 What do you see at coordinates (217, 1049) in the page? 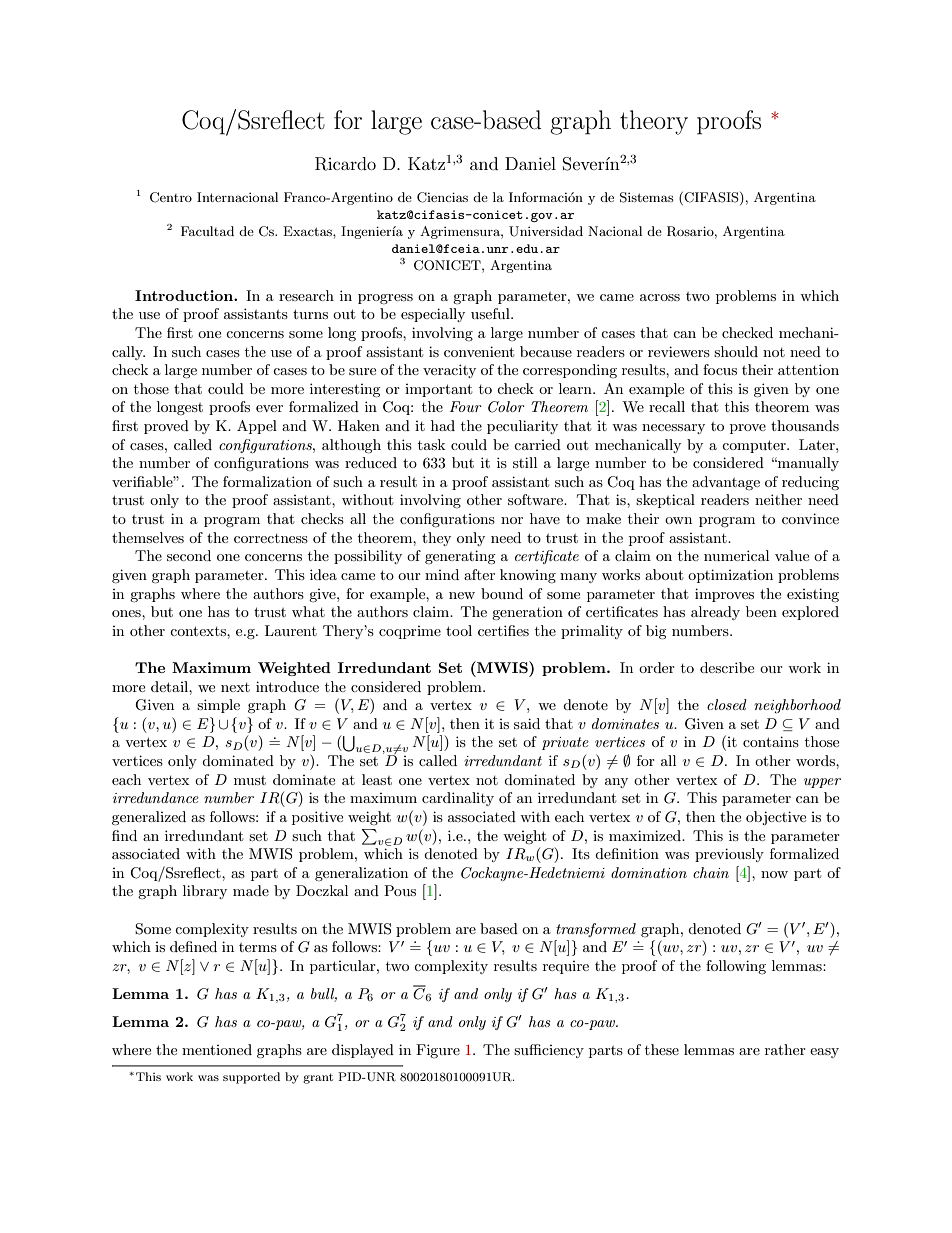
I see `mentioned` at bounding box center [217, 1049].
